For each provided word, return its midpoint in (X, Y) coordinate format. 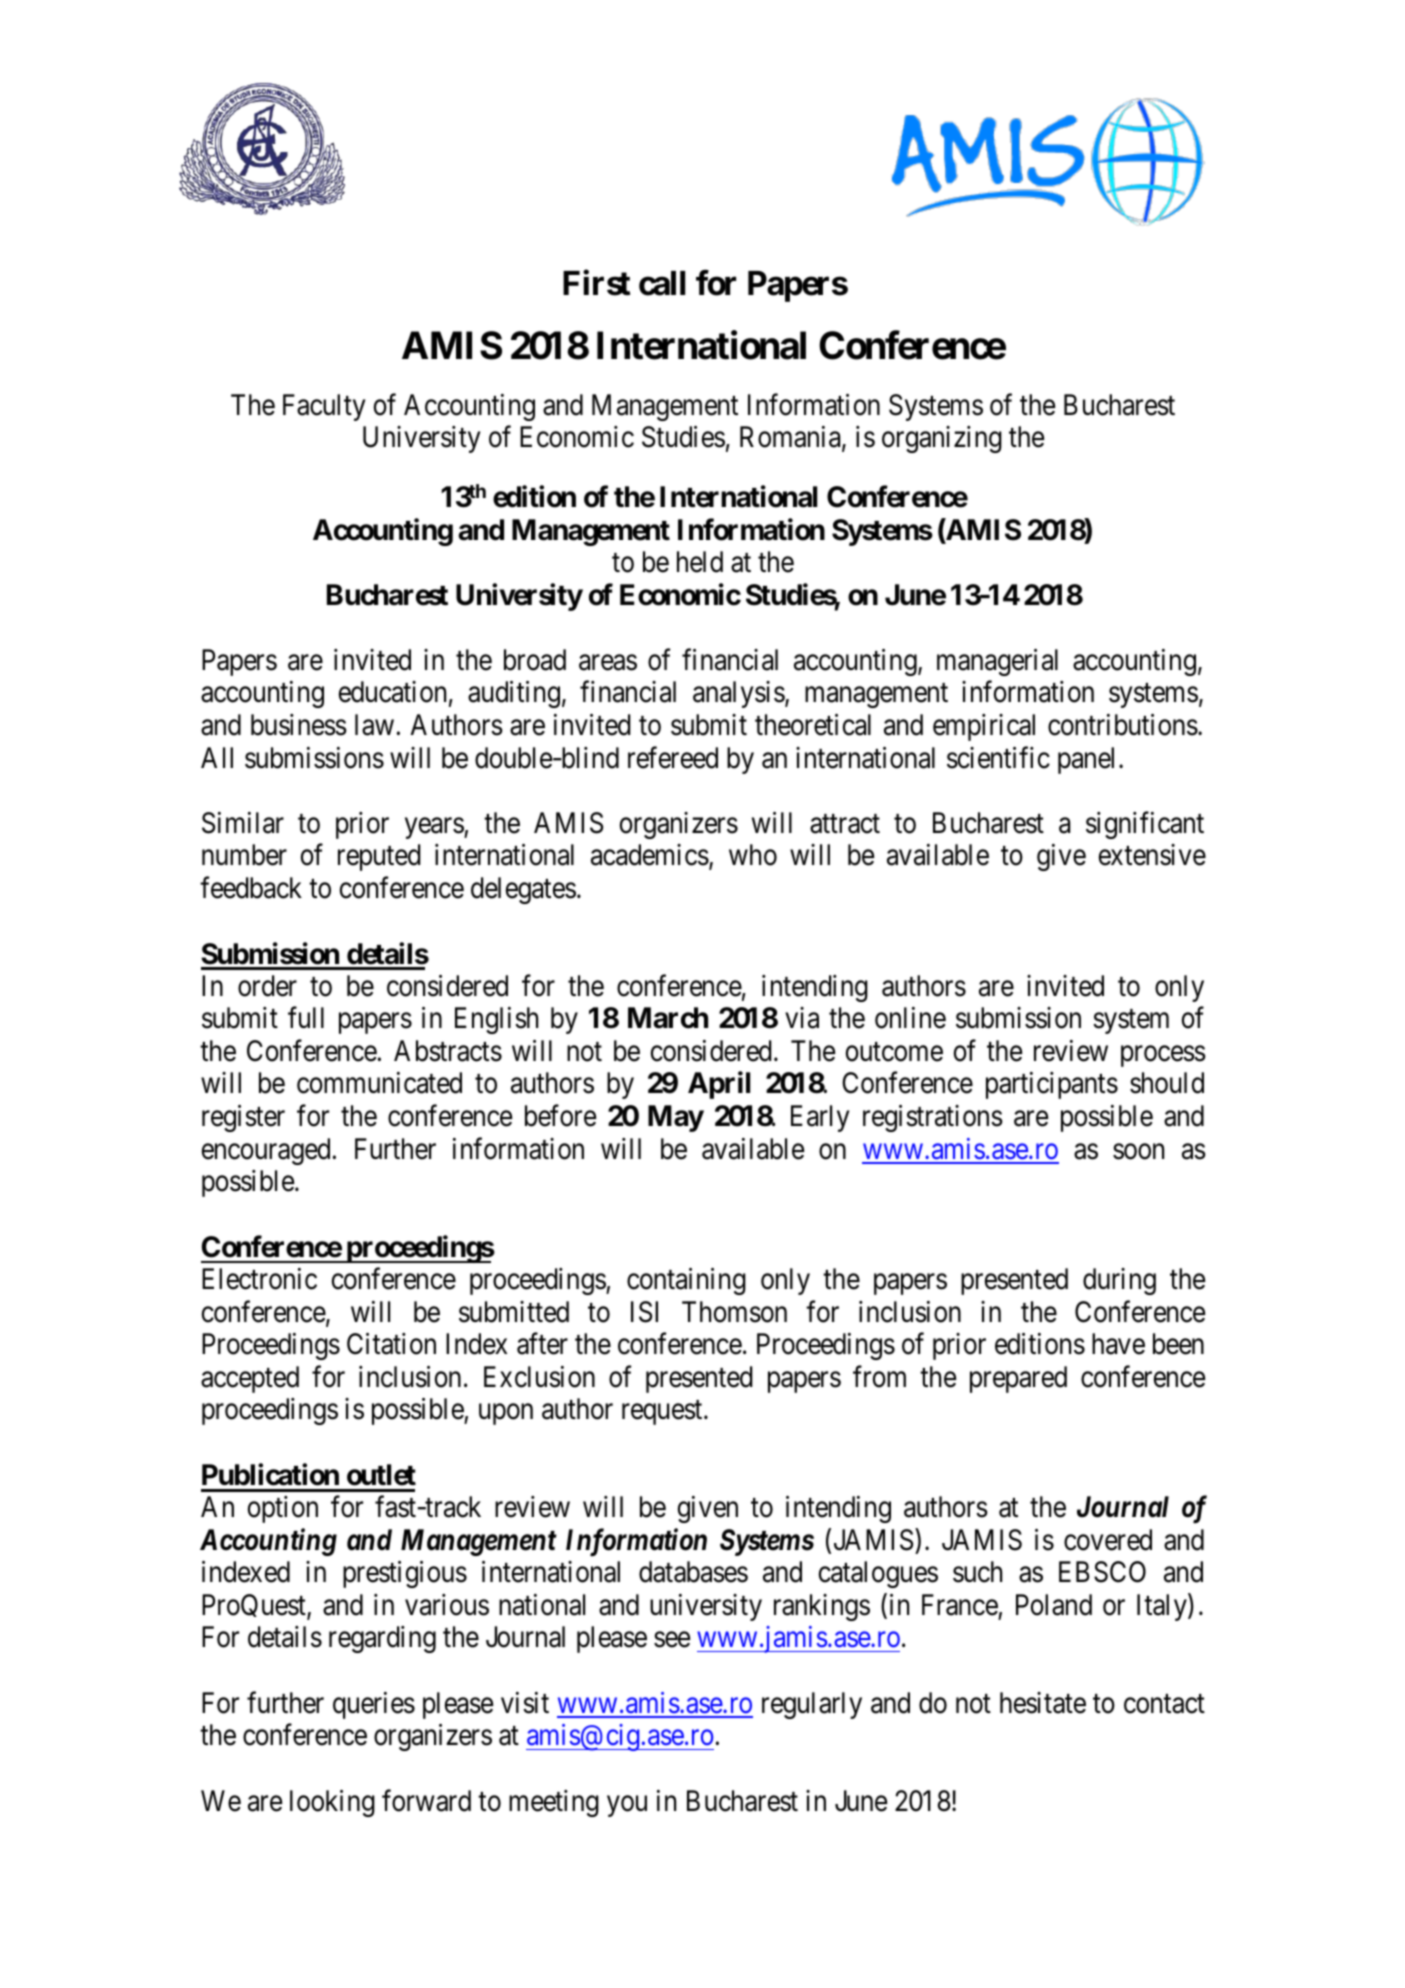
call (662, 283)
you (627, 1806)
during (1119, 1281)
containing (686, 1281)
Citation (391, 1344)
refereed (673, 757)
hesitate (1043, 1703)
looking (332, 1803)
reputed (379, 857)
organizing (942, 439)
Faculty (324, 407)
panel (1089, 760)
